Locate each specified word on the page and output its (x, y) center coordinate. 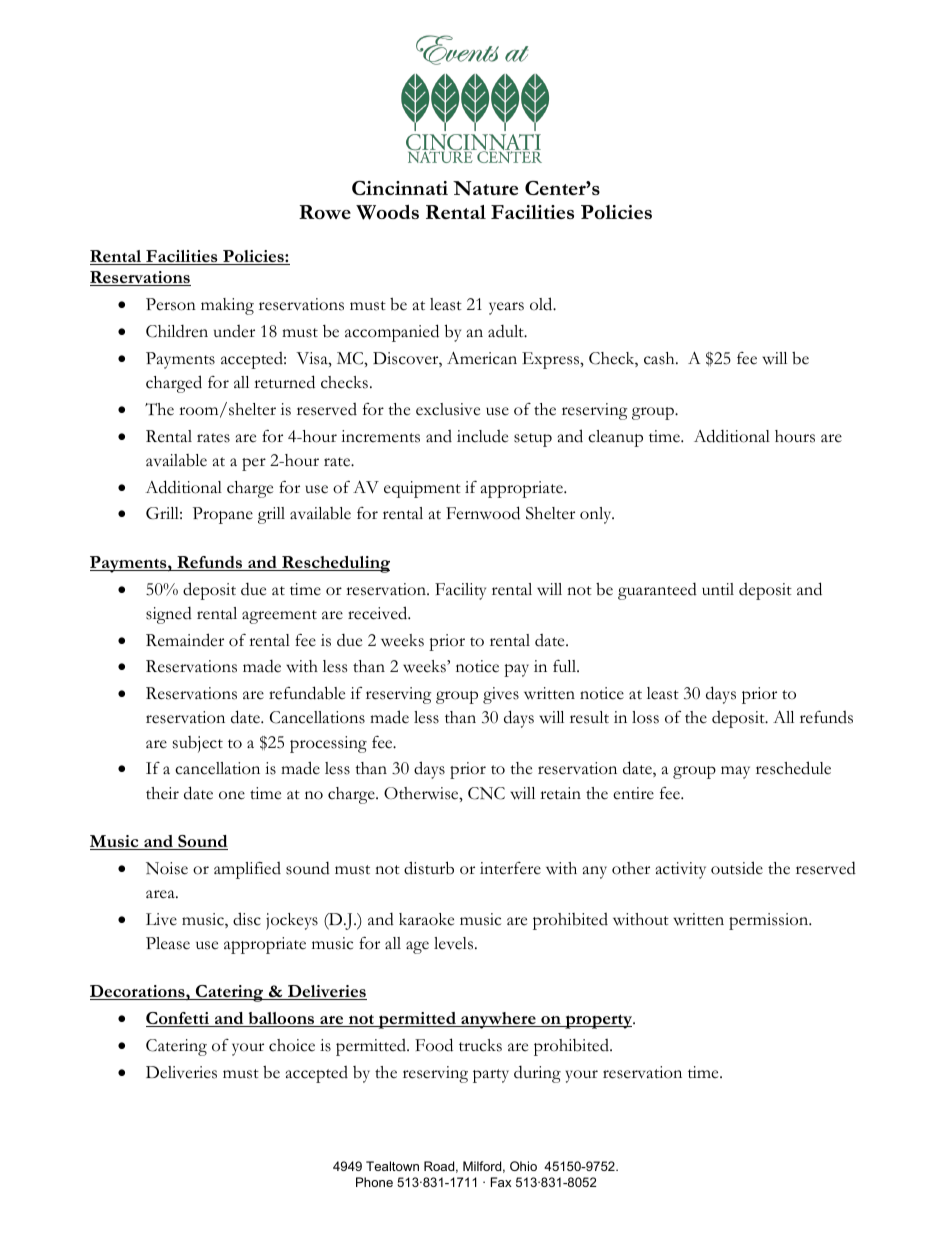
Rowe (325, 212)
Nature (485, 188)
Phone (374, 1182)
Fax (501, 1182)
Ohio (523, 1166)
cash (660, 358)
